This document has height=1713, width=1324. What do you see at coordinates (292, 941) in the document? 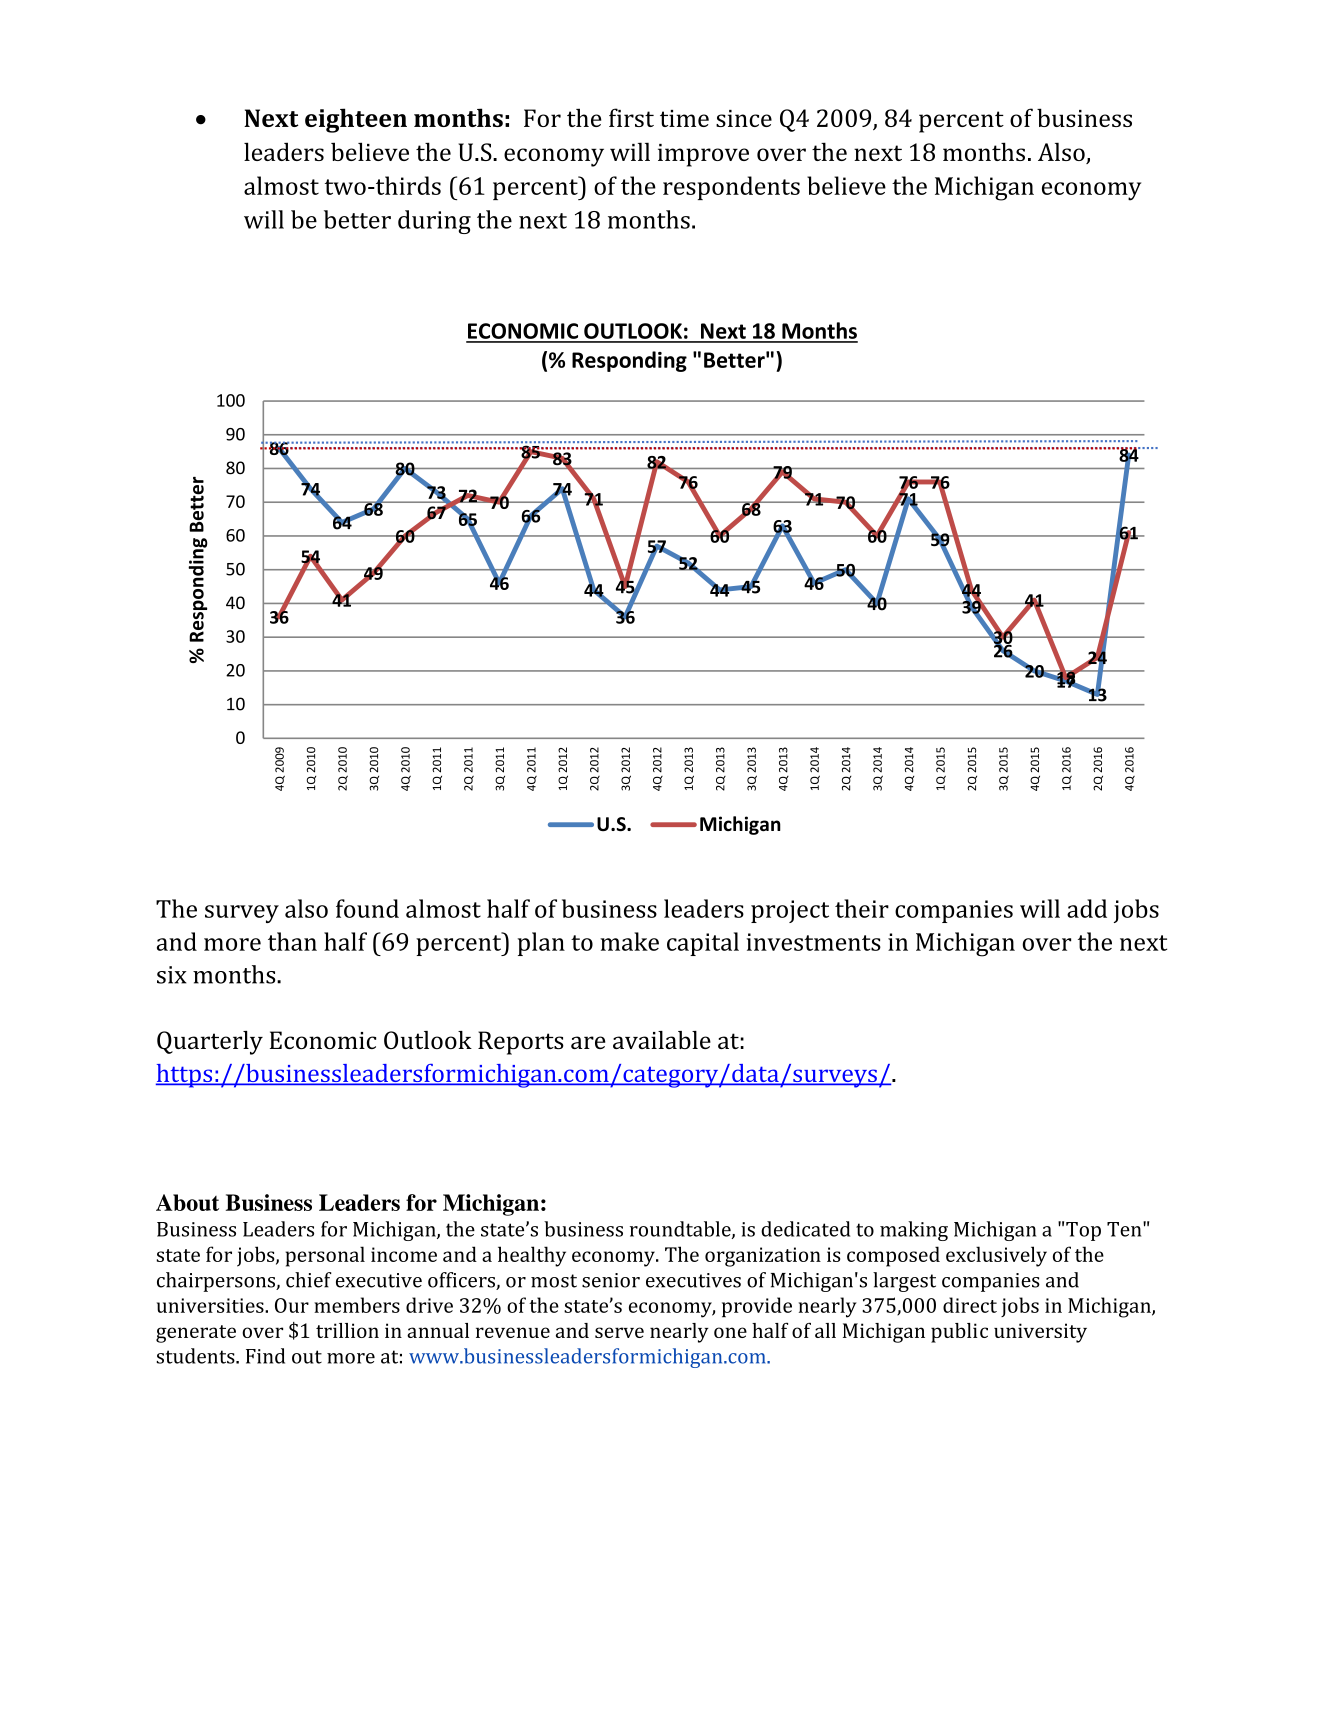
I see `than` at bounding box center [292, 941].
